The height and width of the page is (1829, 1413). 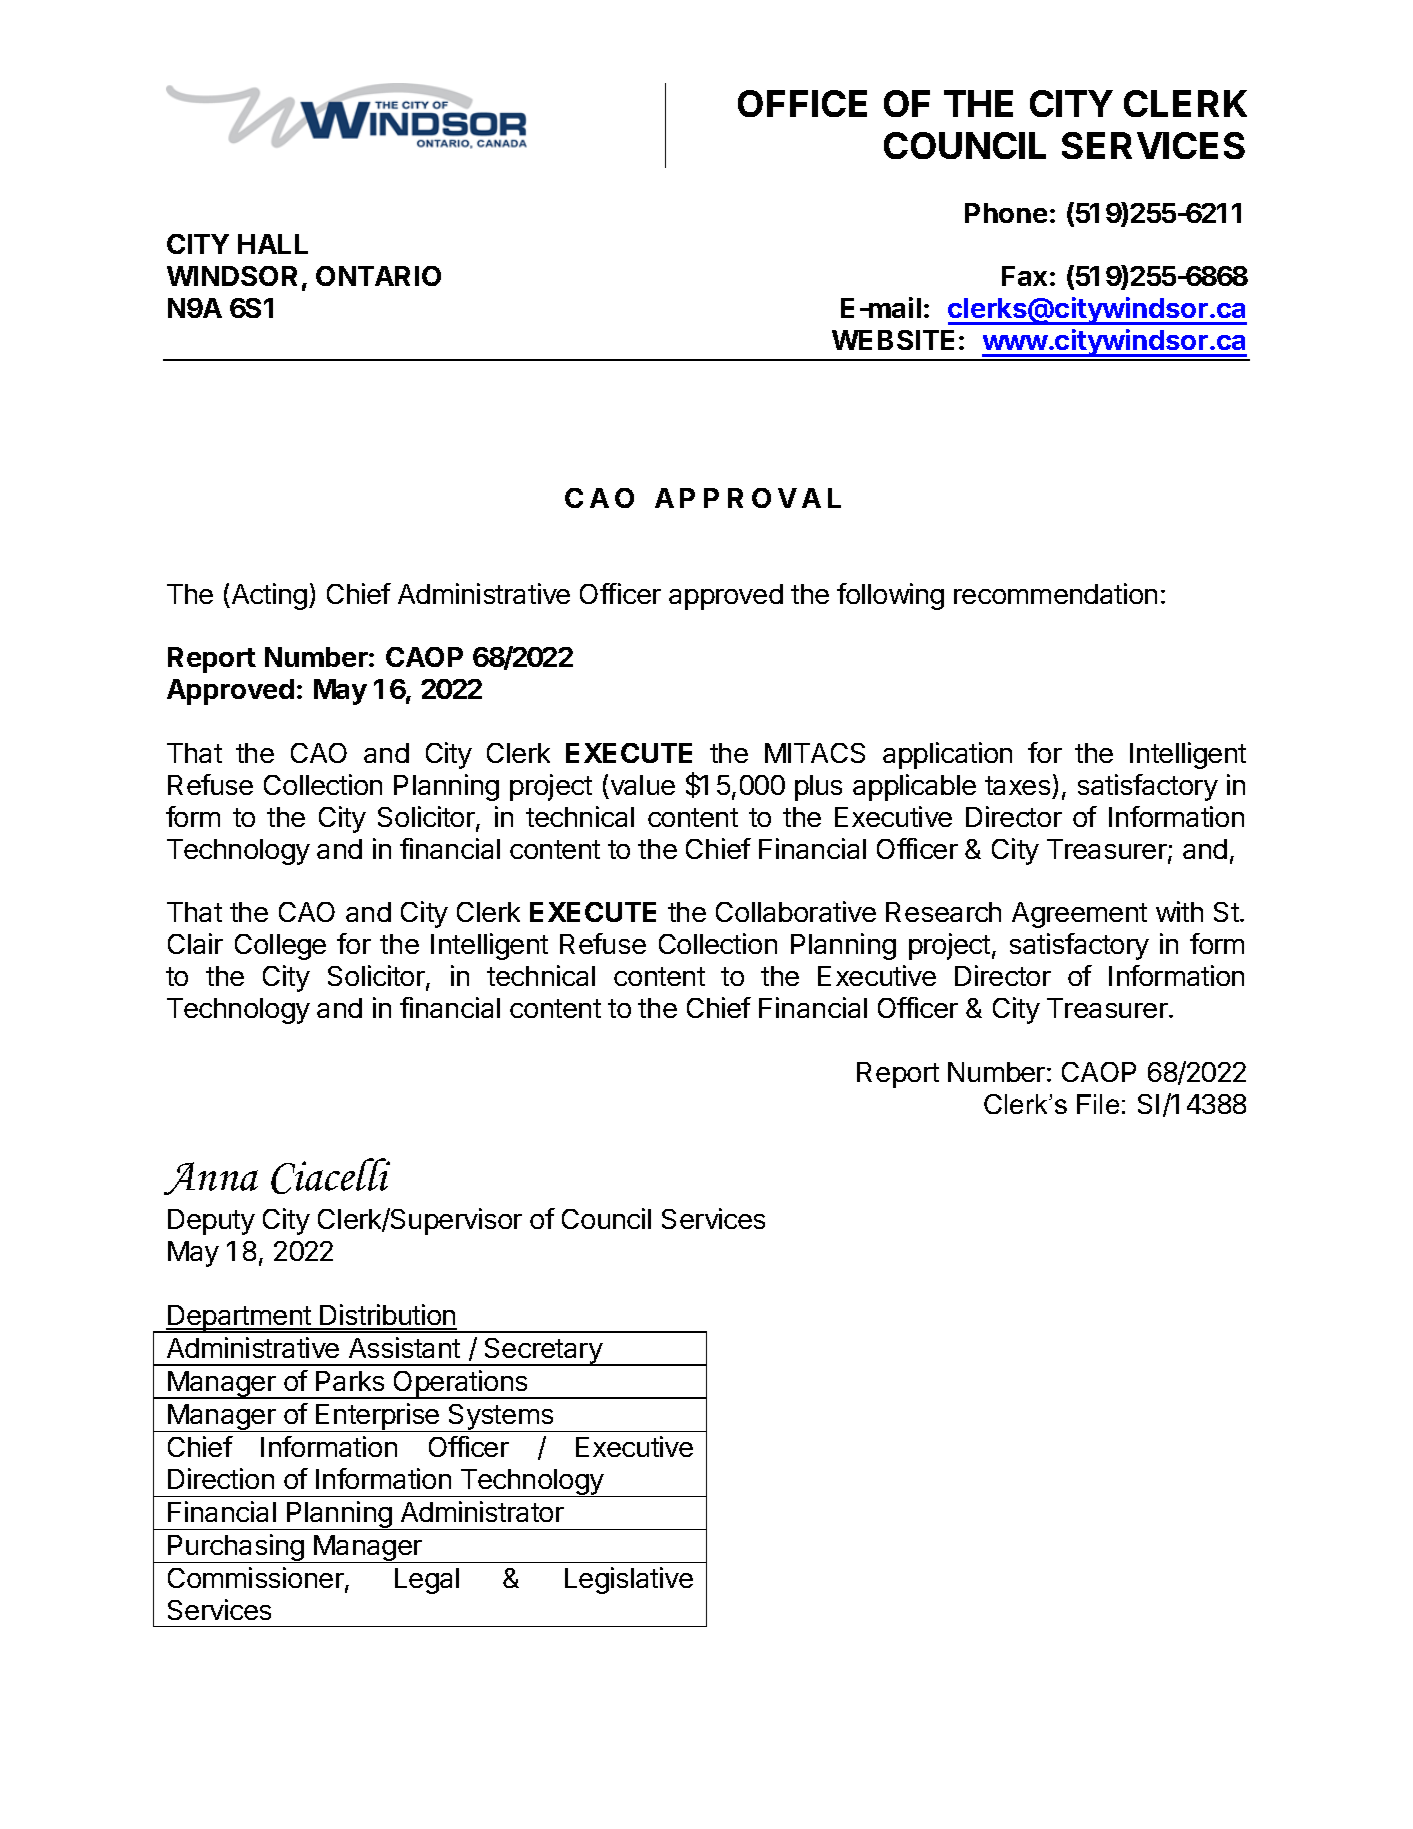 I want to click on Acting, so click(x=268, y=596).
